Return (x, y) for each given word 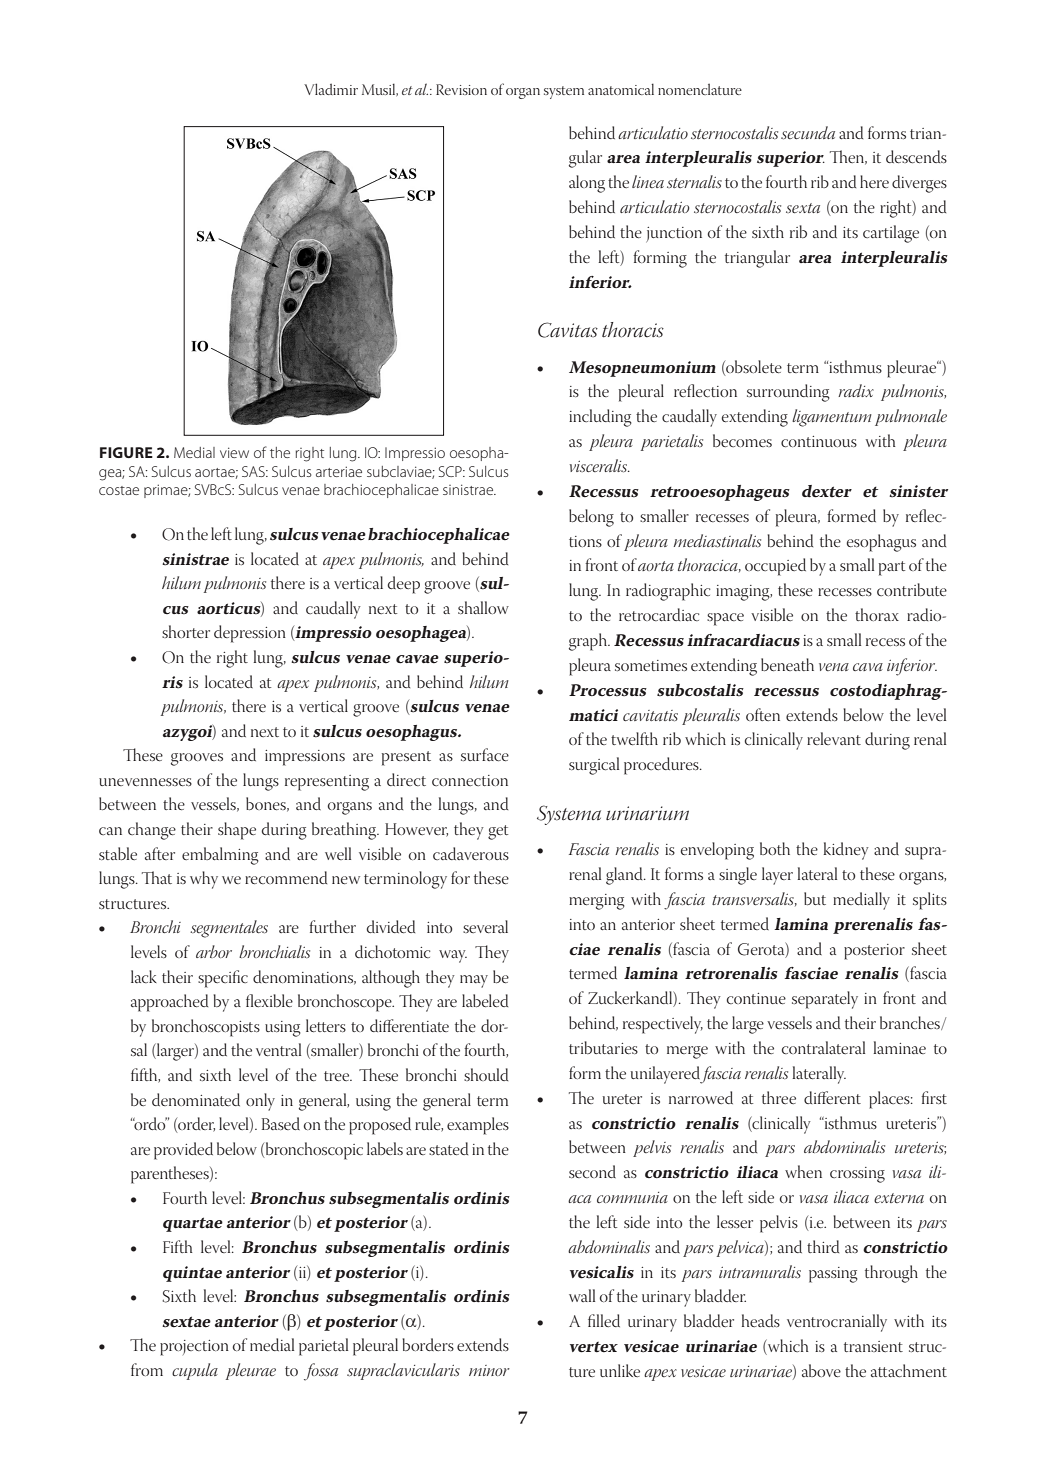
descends (916, 157)
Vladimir (331, 89)
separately (825, 1000)
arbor (214, 951)
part (892, 568)
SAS (254, 471)
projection (194, 1348)
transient (873, 1346)
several (485, 926)
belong (591, 518)
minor (489, 1370)
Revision (461, 89)
